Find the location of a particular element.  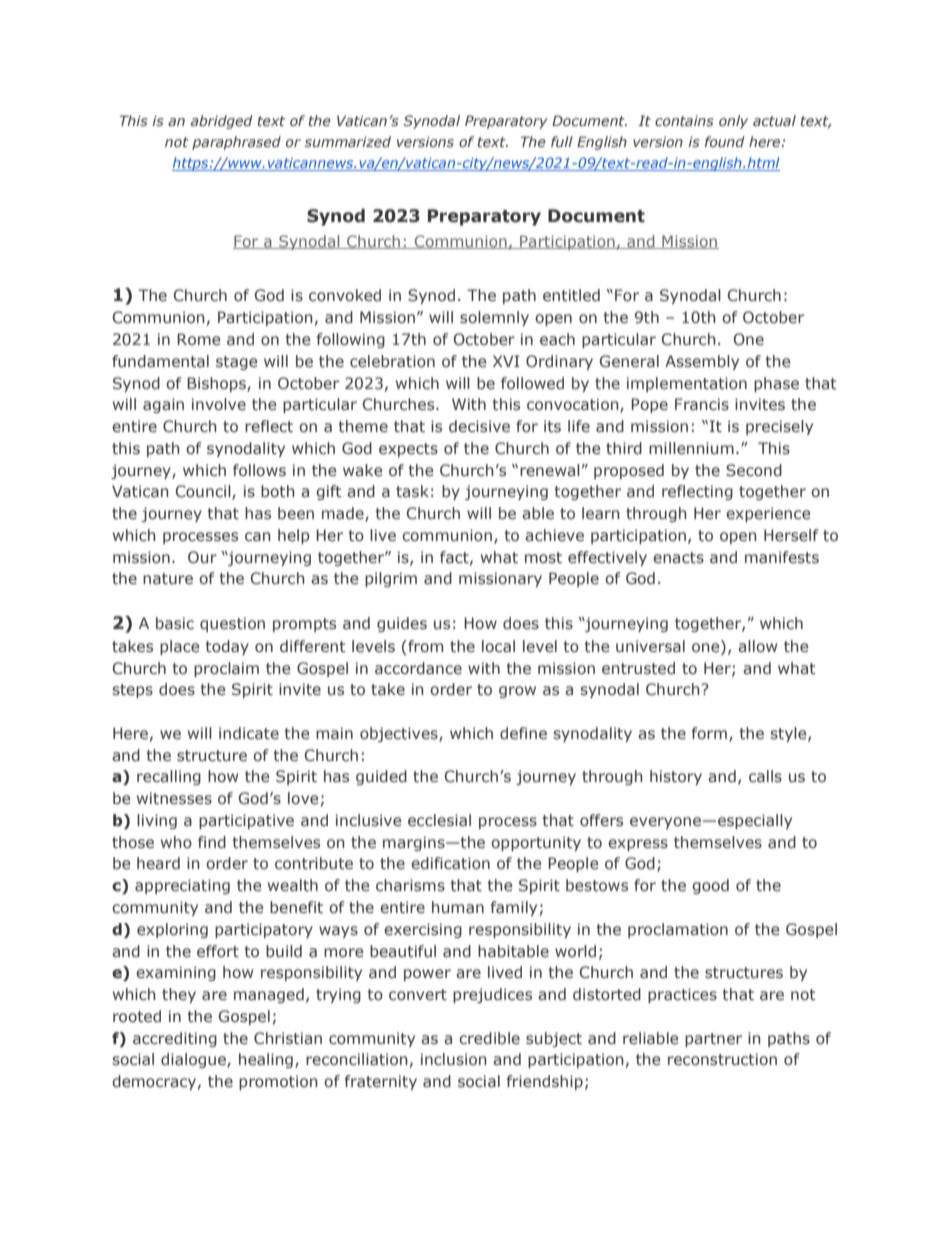

history is located at coordinates (676, 777).
